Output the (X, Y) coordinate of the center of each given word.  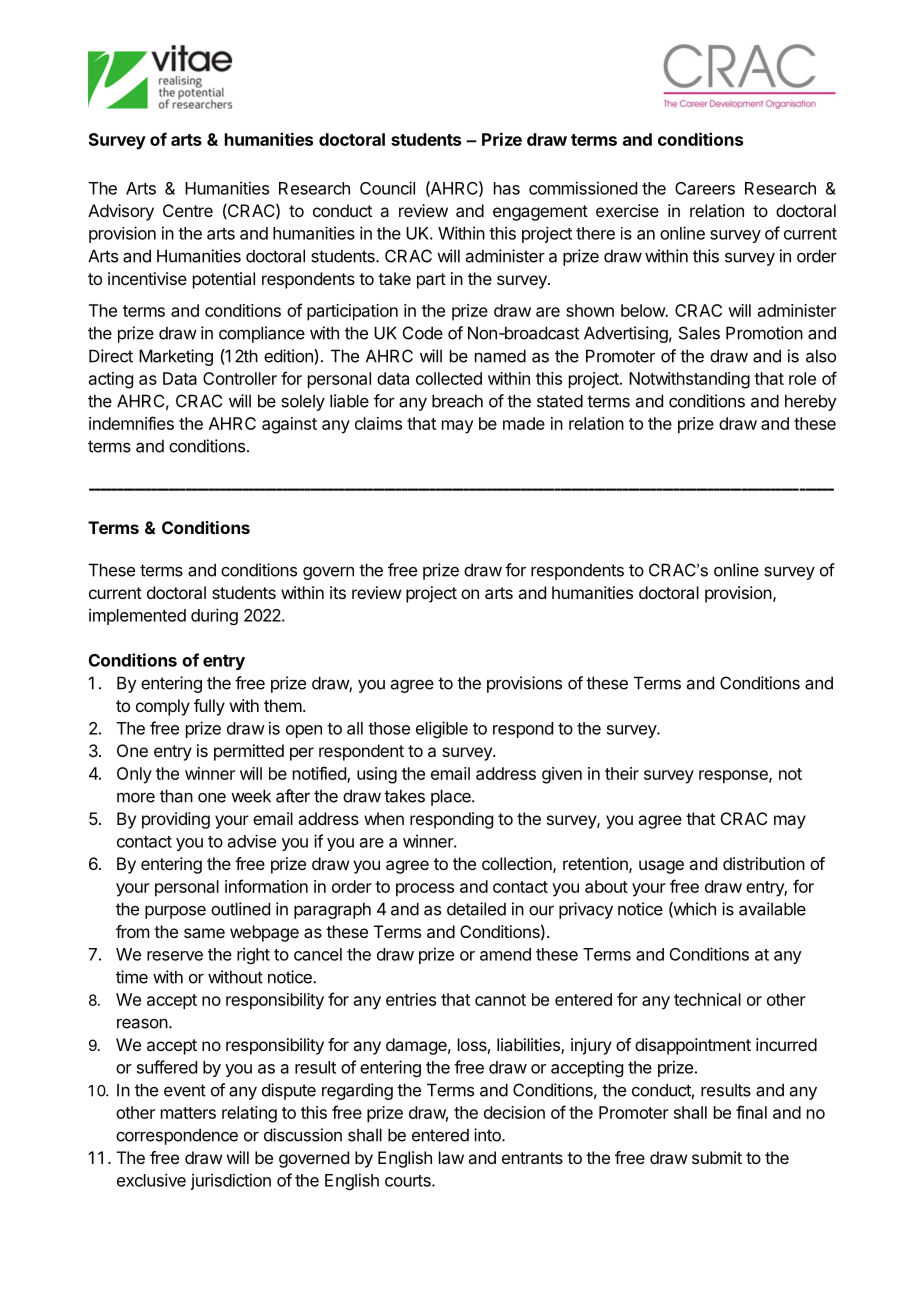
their (622, 773)
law (451, 1157)
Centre (188, 210)
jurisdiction (230, 1181)
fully (209, 707)
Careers (705, 188)
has (507, 188)
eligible (442, 729)
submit (717, 1157)
